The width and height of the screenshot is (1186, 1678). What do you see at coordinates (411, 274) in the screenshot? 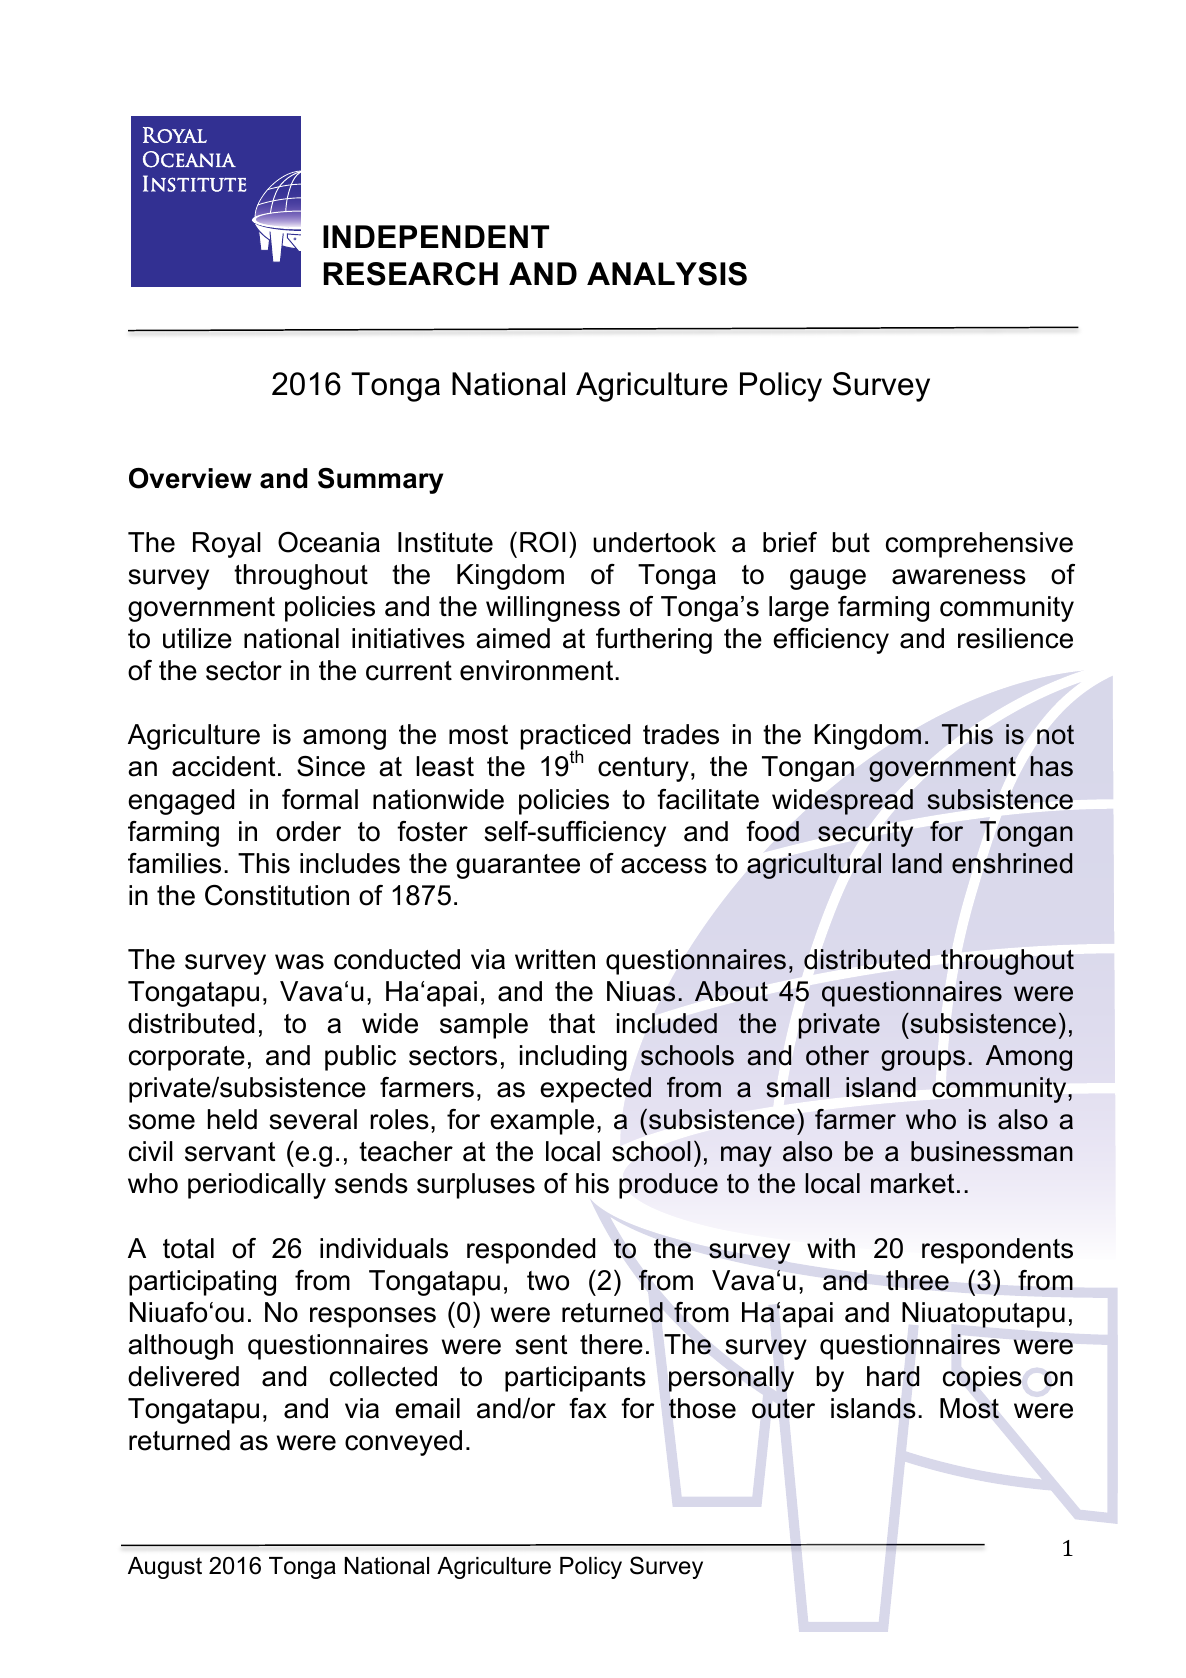
I see `RESEARCH` at bounding box center [411, 274].
